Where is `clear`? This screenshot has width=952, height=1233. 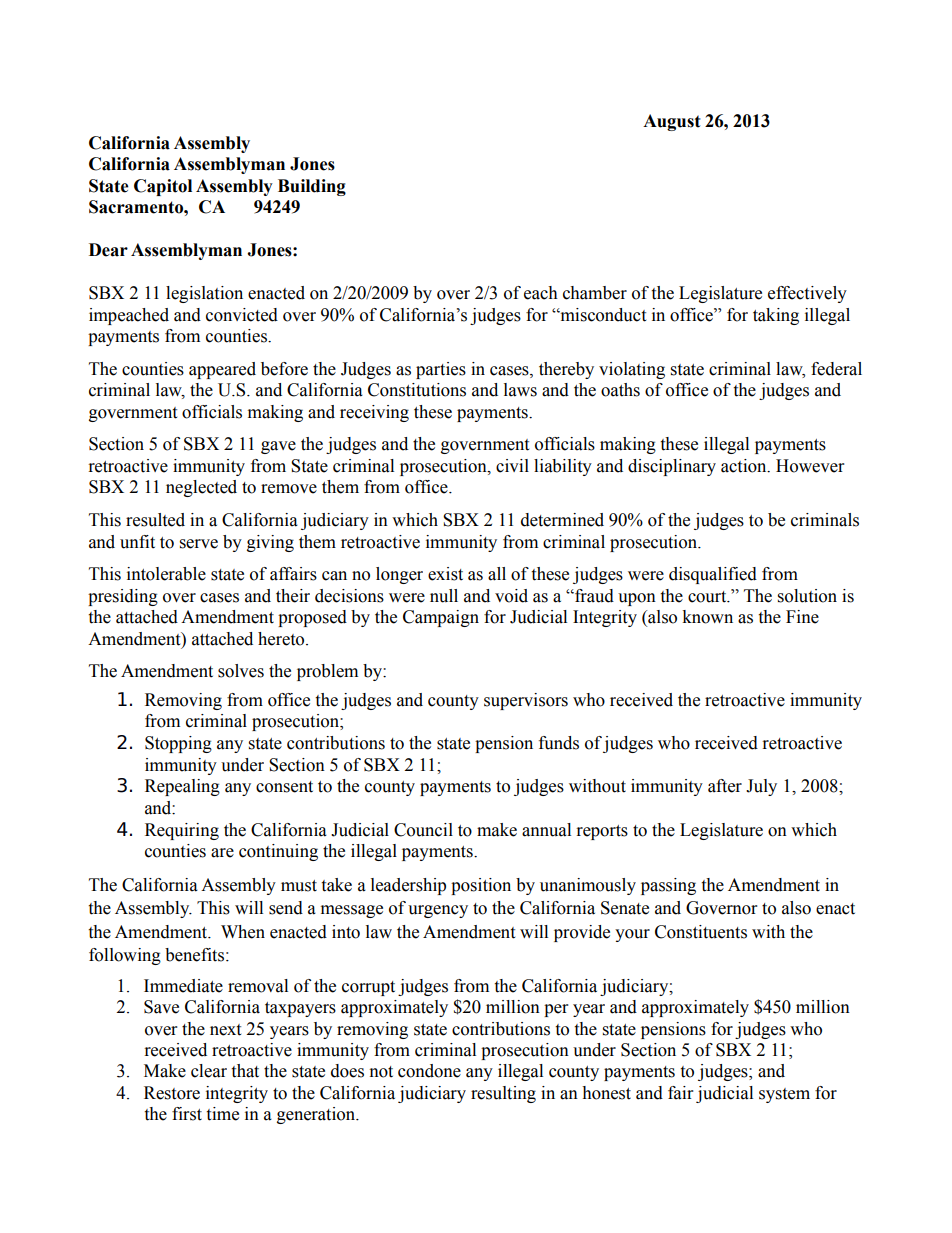 clear is located at coordinates (209, 1071).
